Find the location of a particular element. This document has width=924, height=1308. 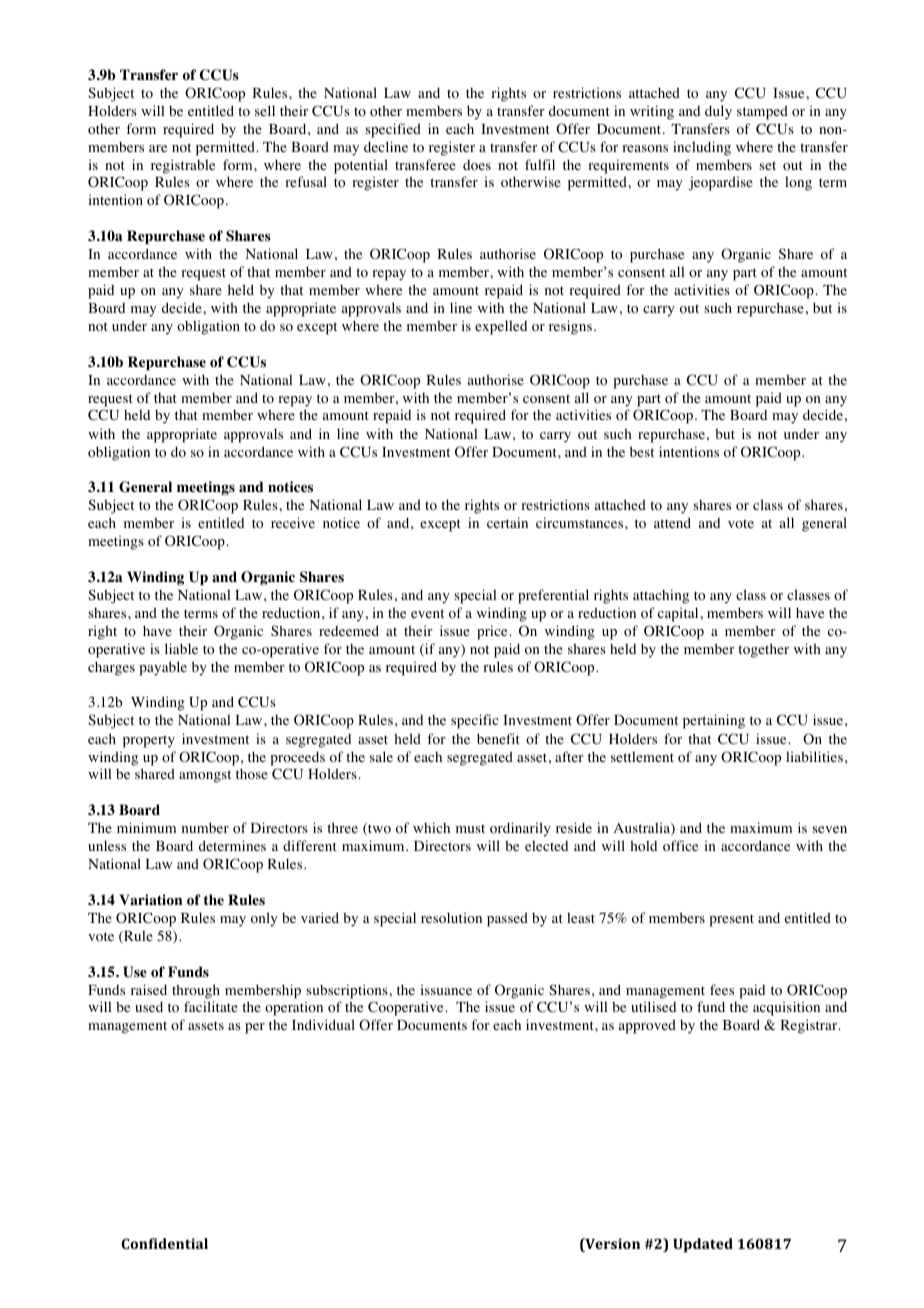

capital is located at coordinates (679, 614).
